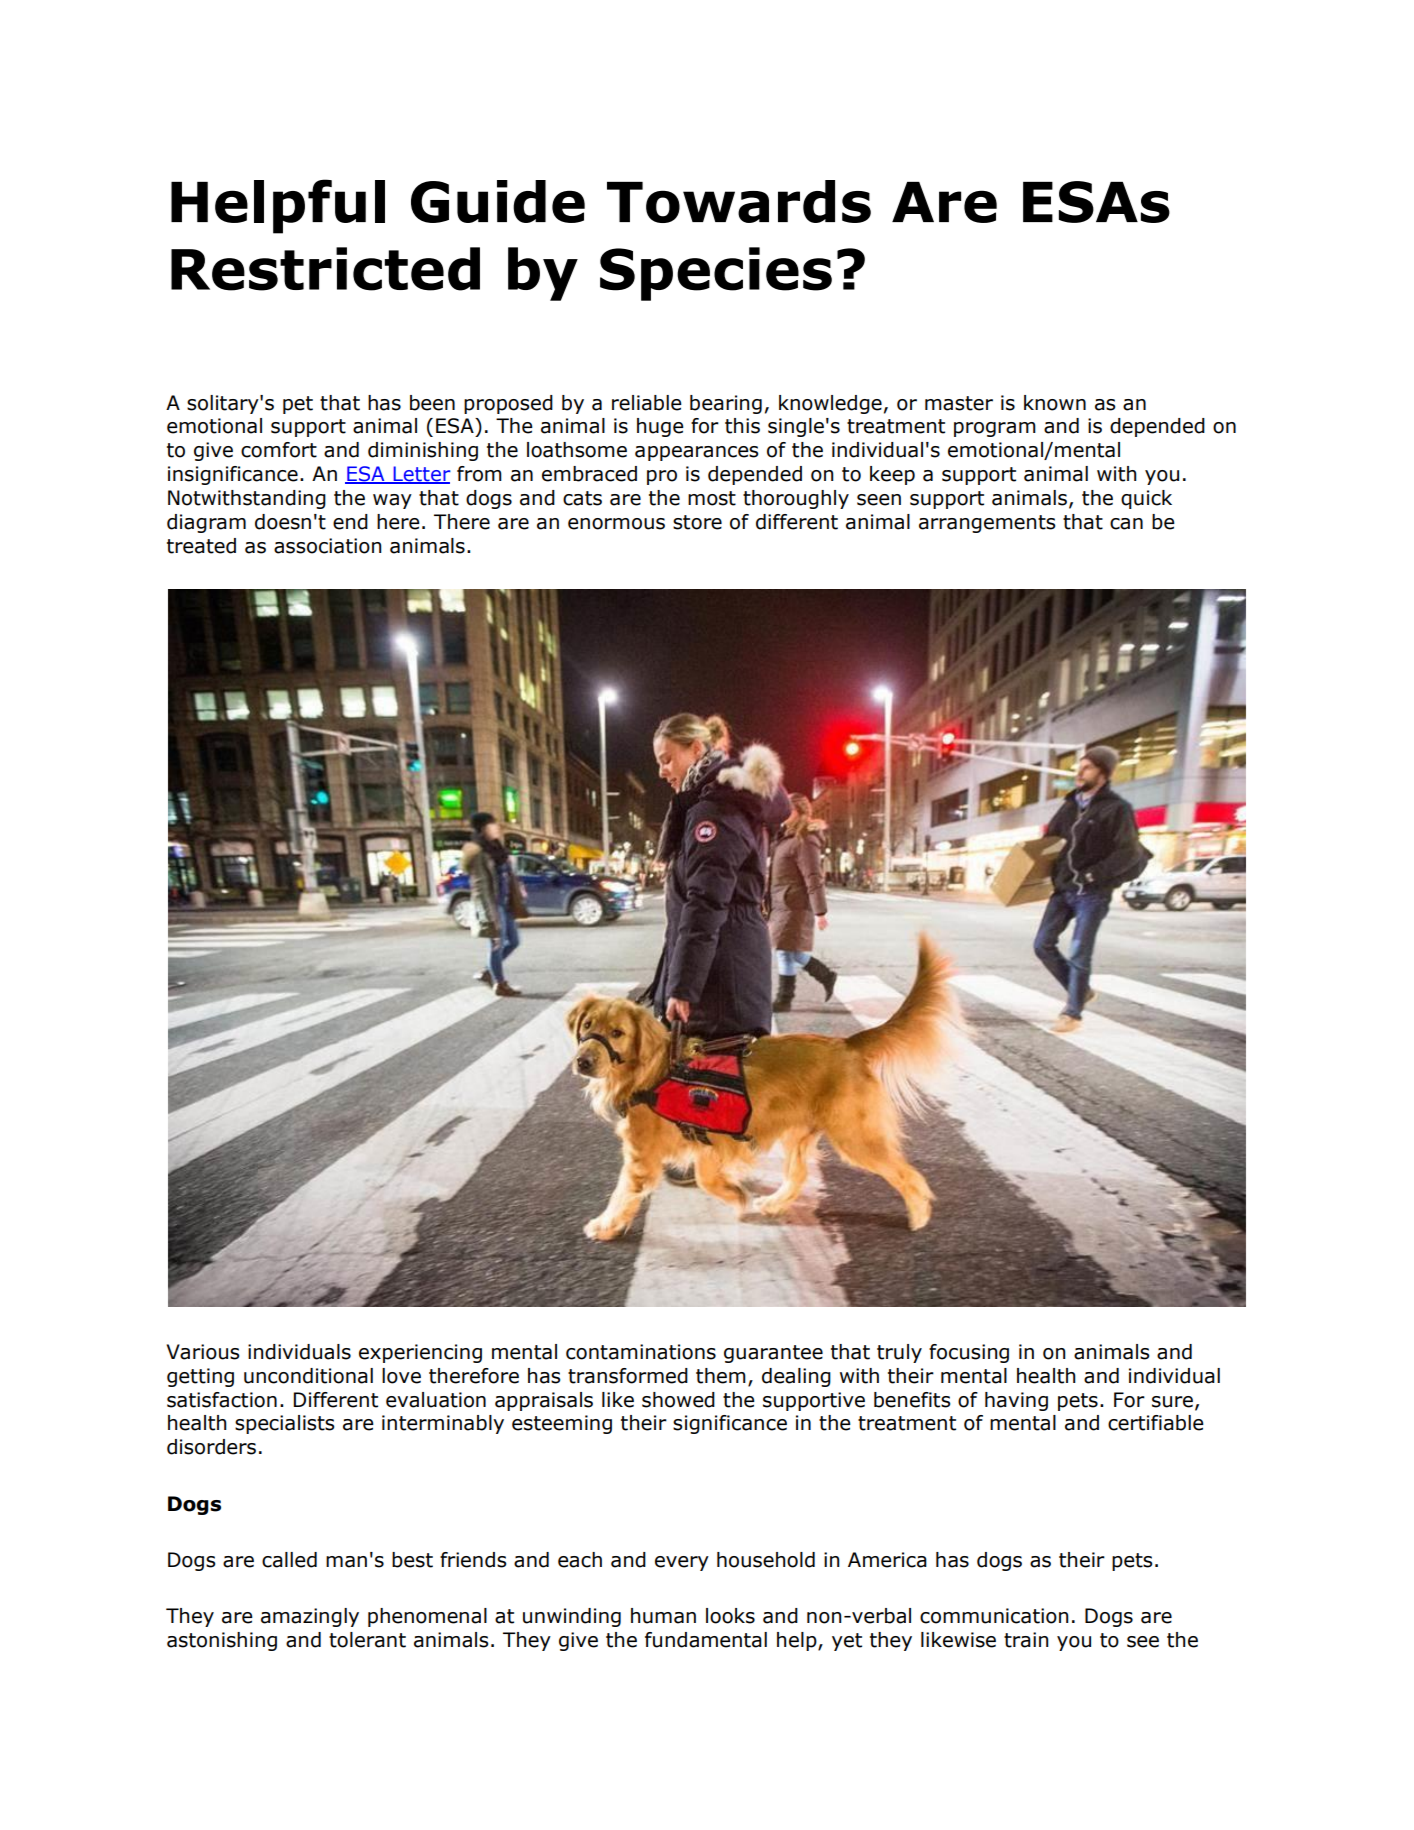 The height and width of the screenshot is (1830, 1414). I want to click on amazingly, so click(310, 1617).
